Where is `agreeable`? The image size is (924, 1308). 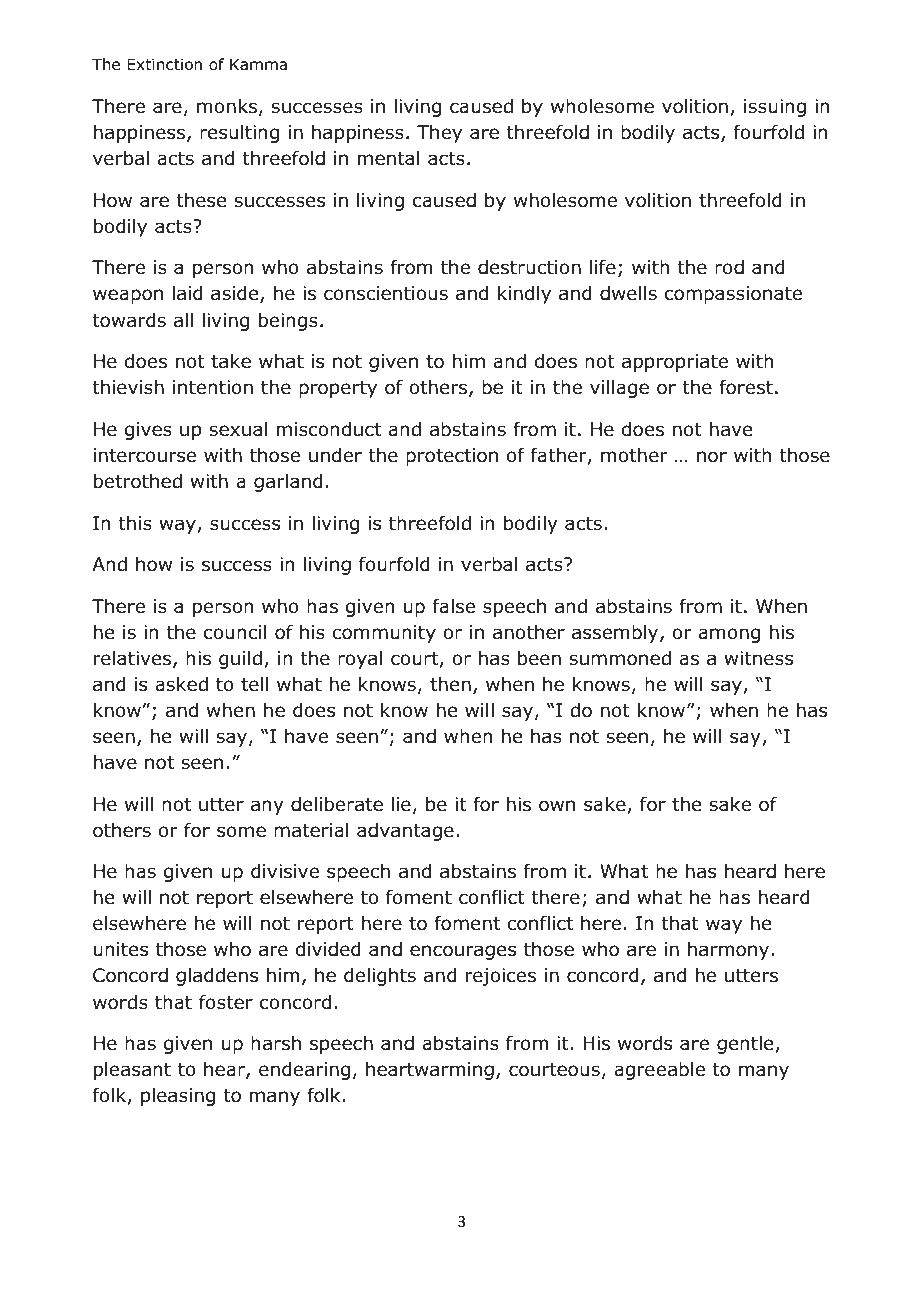
agreeable is located at coordinates (659, 1071).
